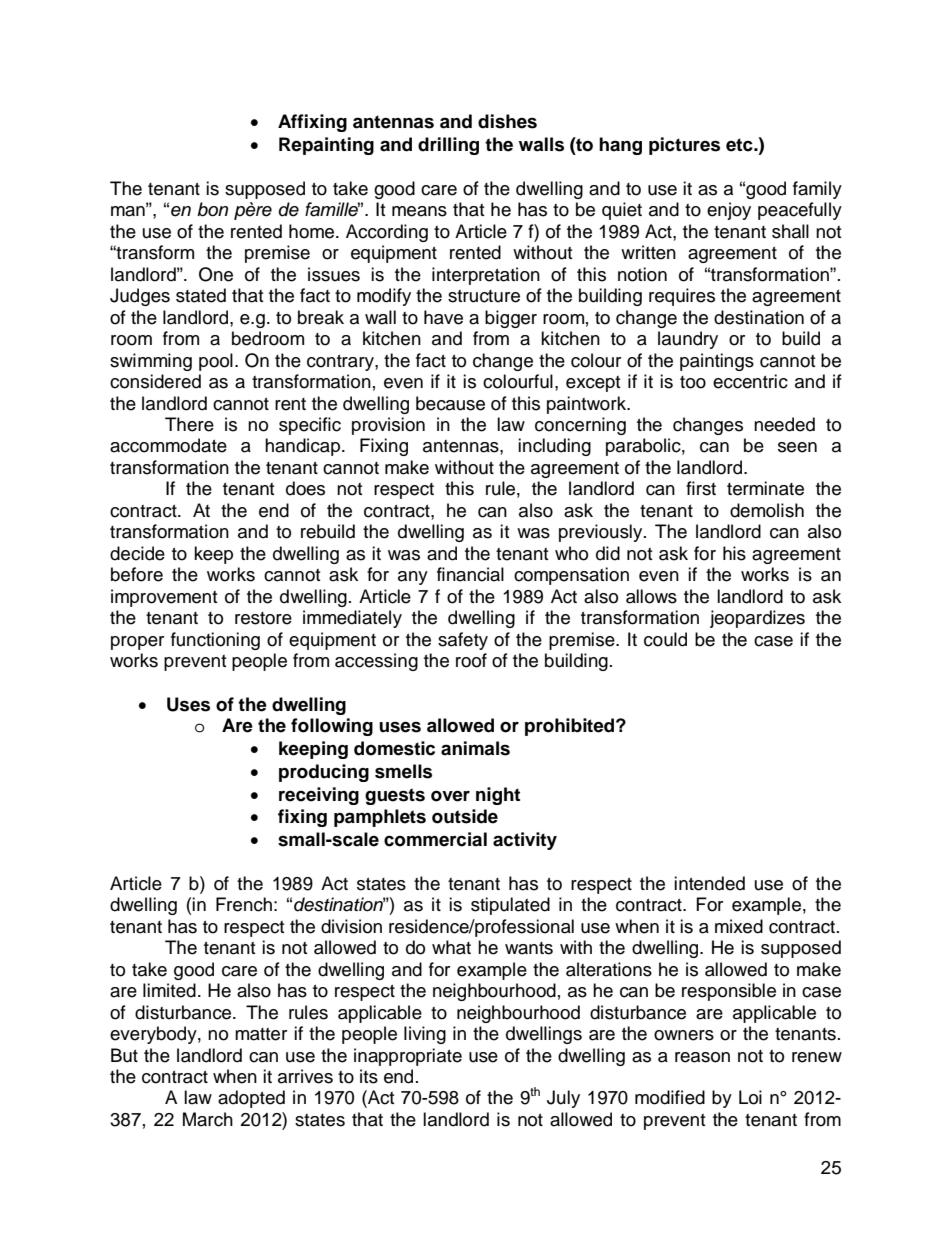 The image size is (952, 1233). I want to click on March, so click(208, 1119).
